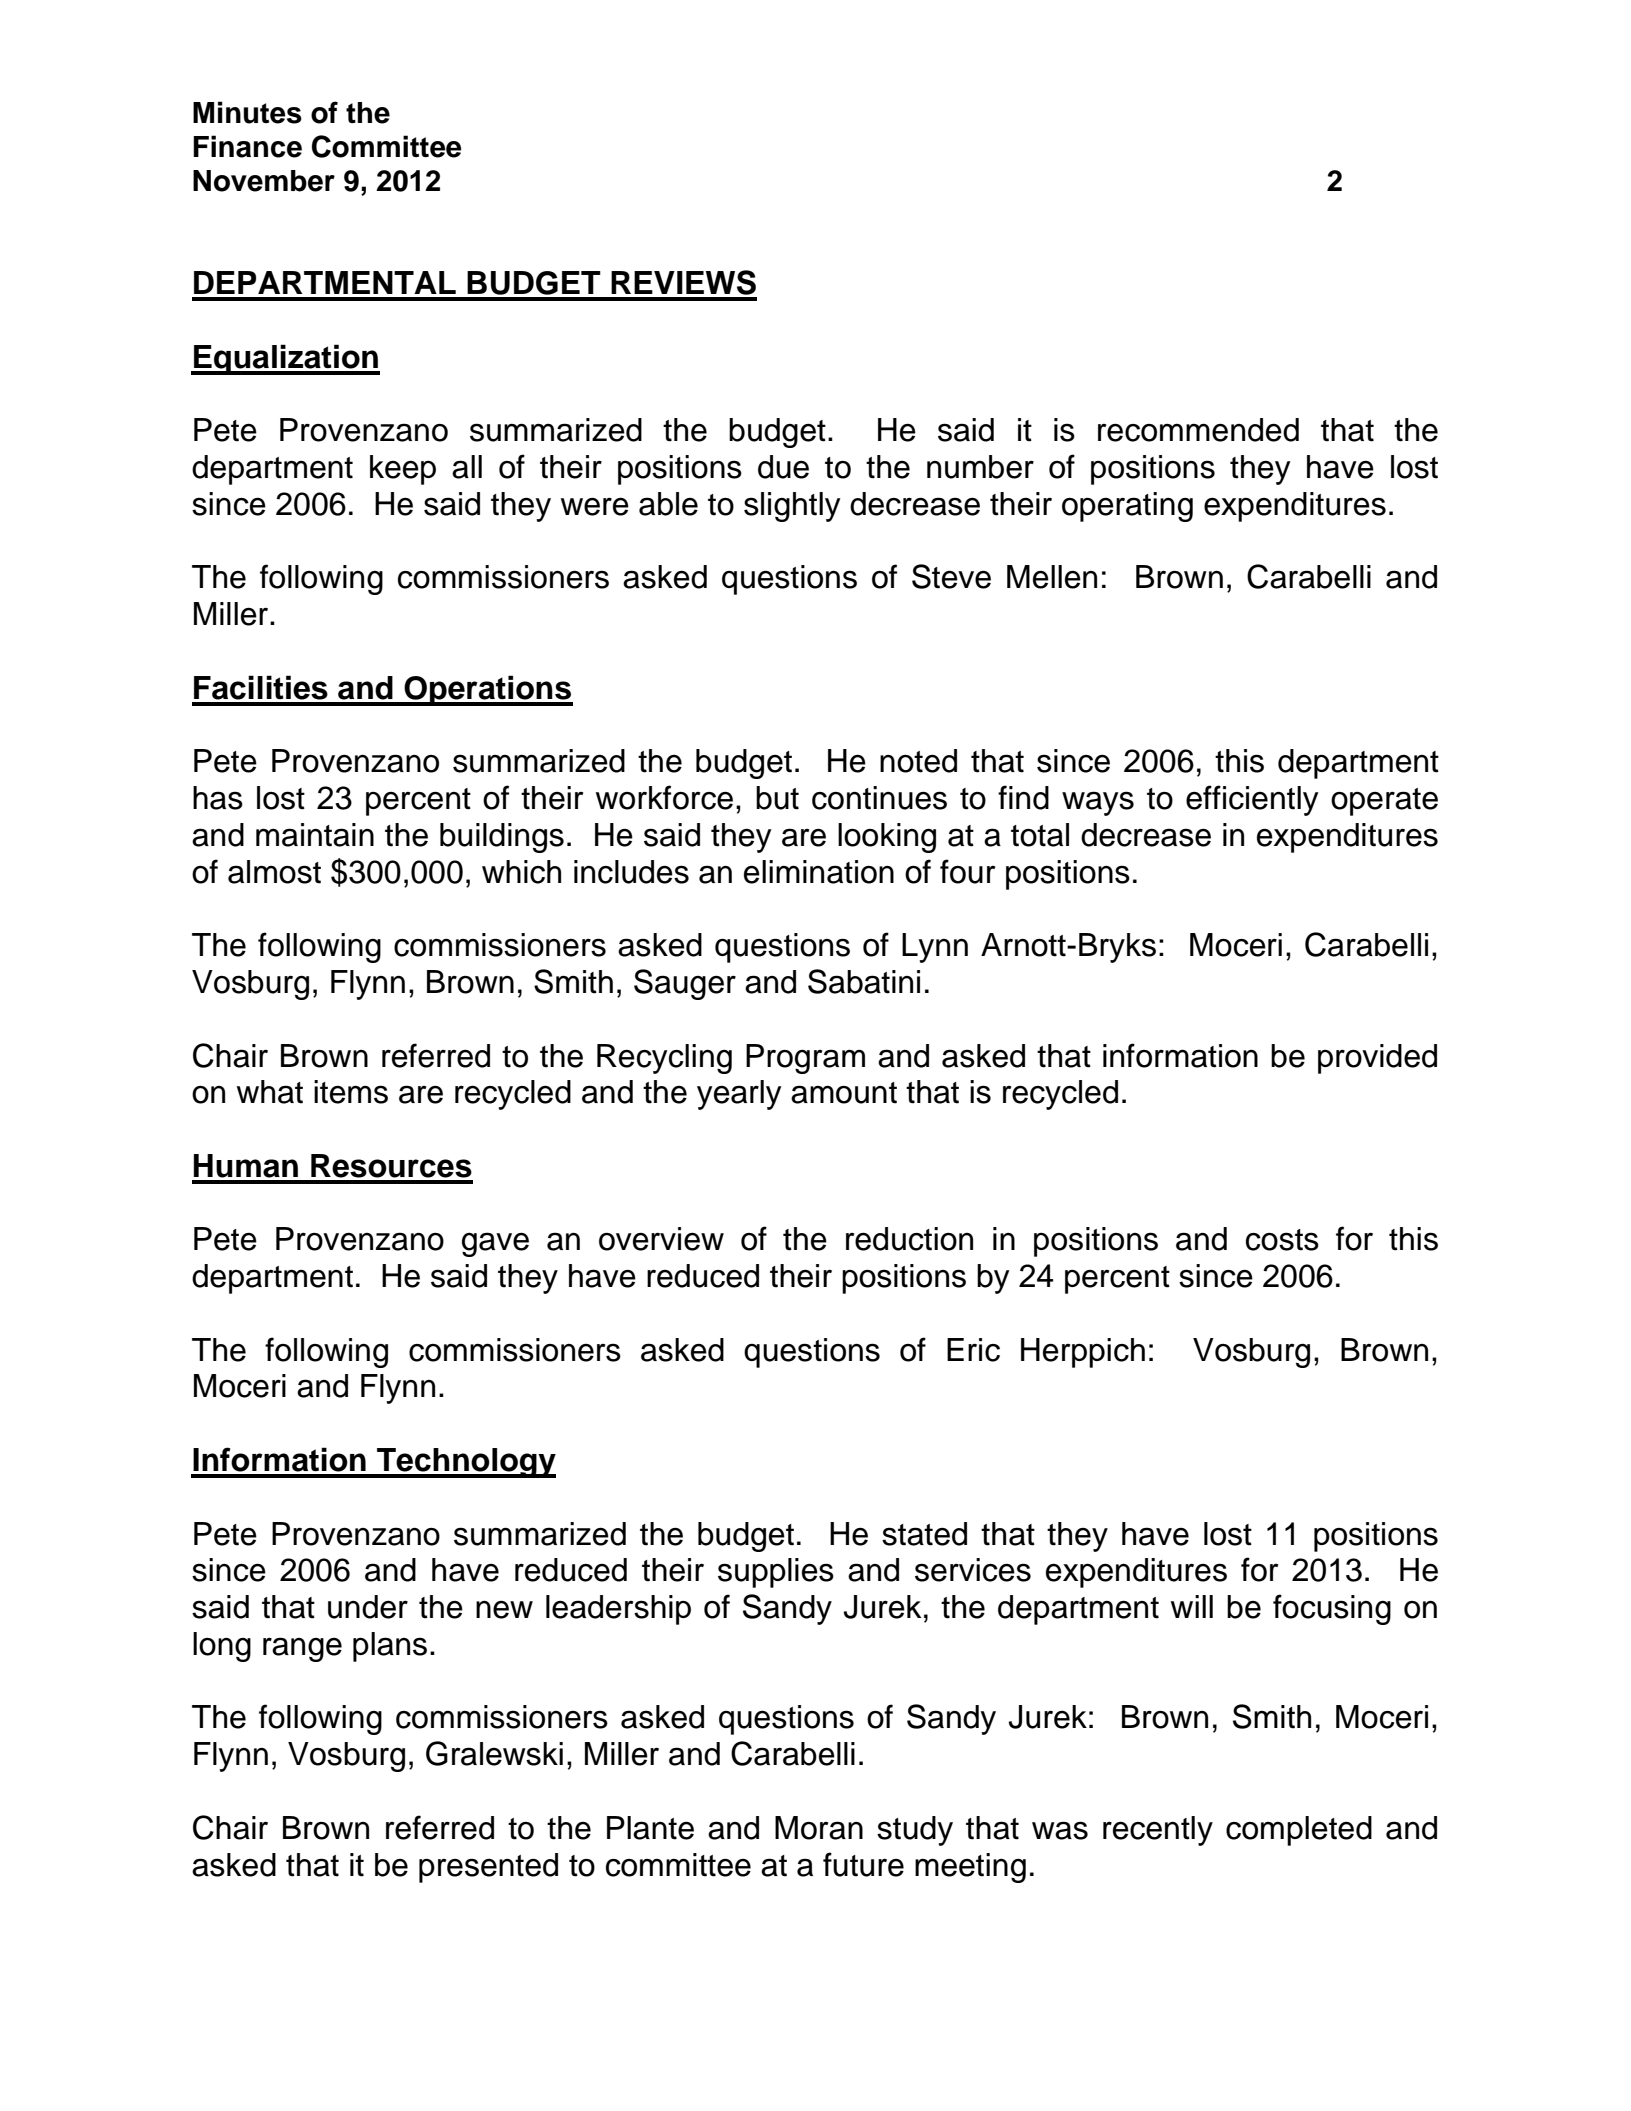 Image resolution: width=1631 pixels, height=2111 pixels. I want to click on completed, so click(1299, 1831).
